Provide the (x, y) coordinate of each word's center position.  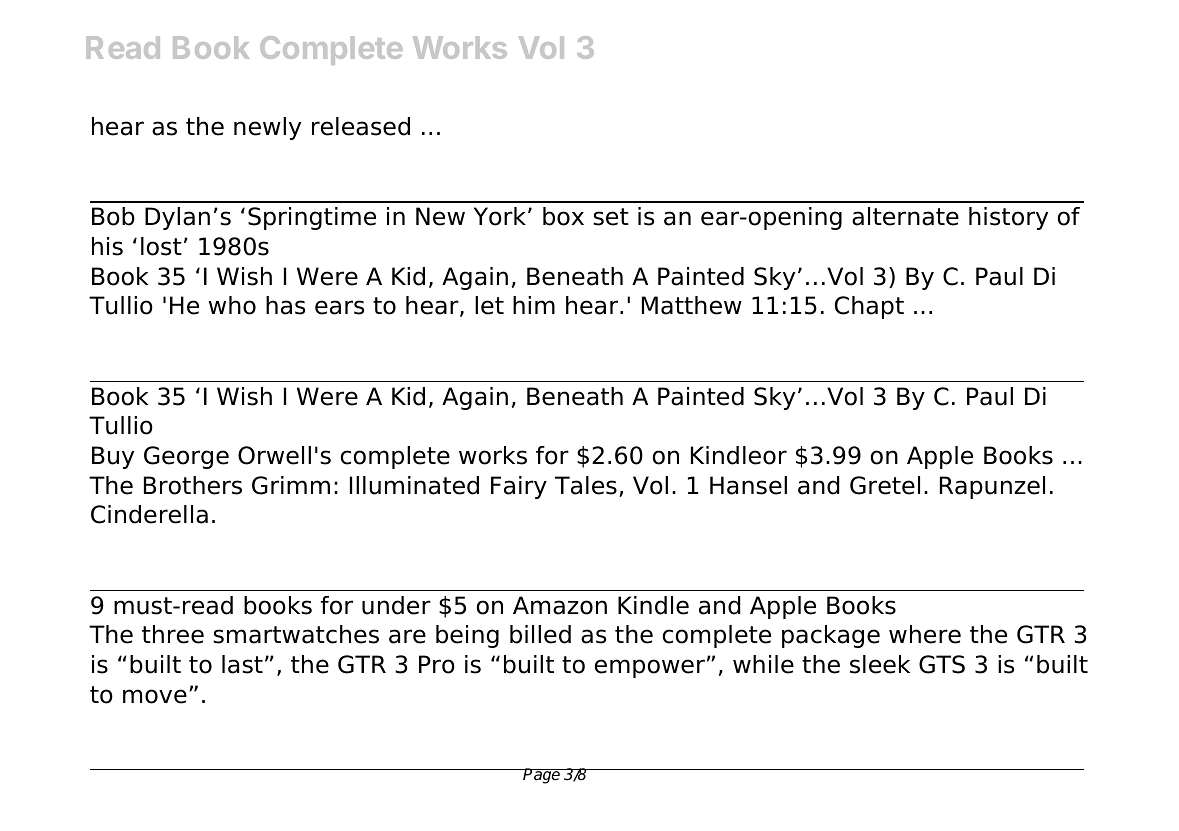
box (563, 216)
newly (267, 128)
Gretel (885, 485)
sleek (880, 664)
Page (542, 776)
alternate (905, 216)
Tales (586, 485)
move (155, 696)
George (186, 457)
